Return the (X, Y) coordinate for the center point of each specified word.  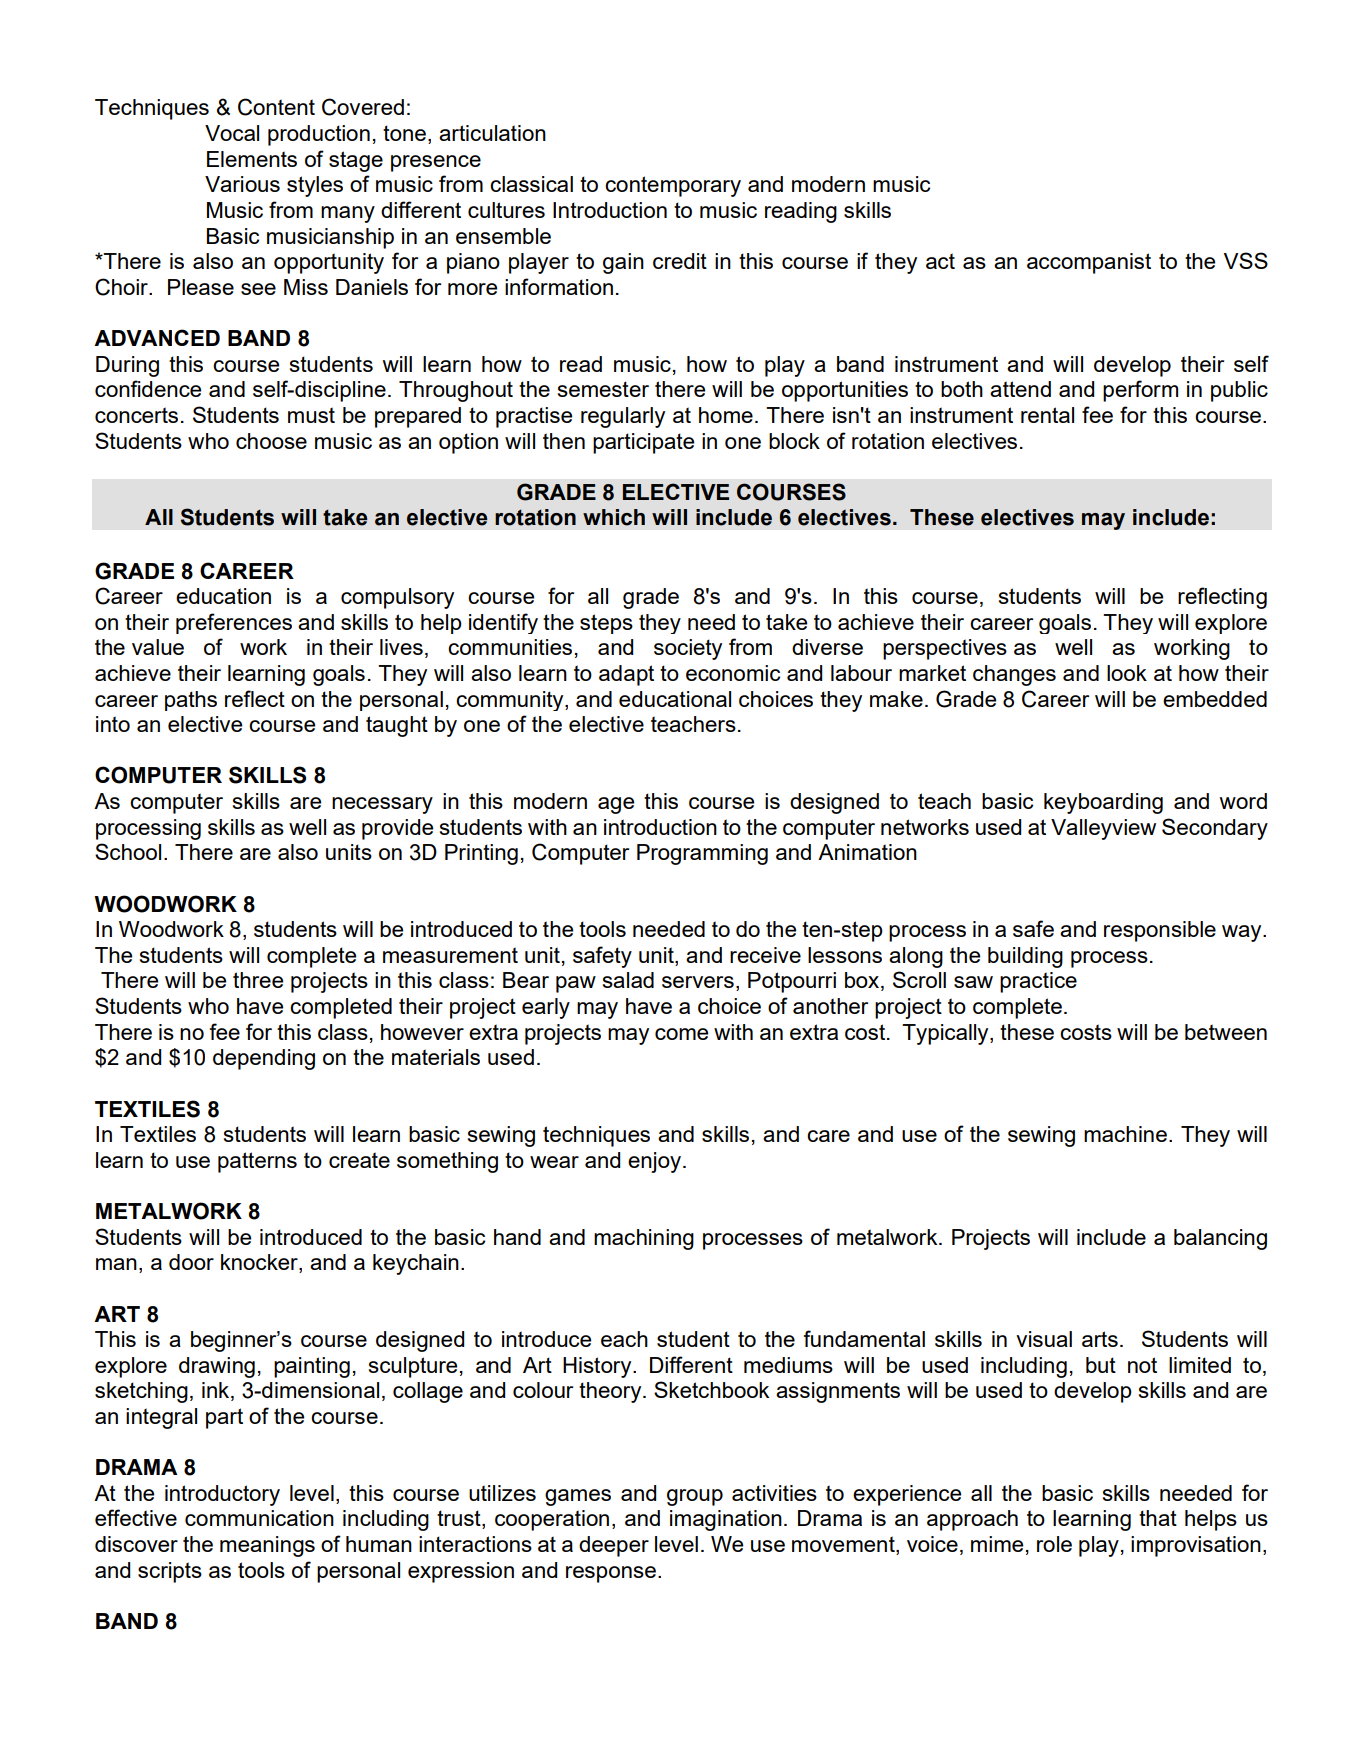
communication (259, 1518)
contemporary (673, 186)
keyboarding (1103, 803)
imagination (726, 1520)
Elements (252, 159)
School (128, 851)
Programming (702, 854)
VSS (1246, 260)
